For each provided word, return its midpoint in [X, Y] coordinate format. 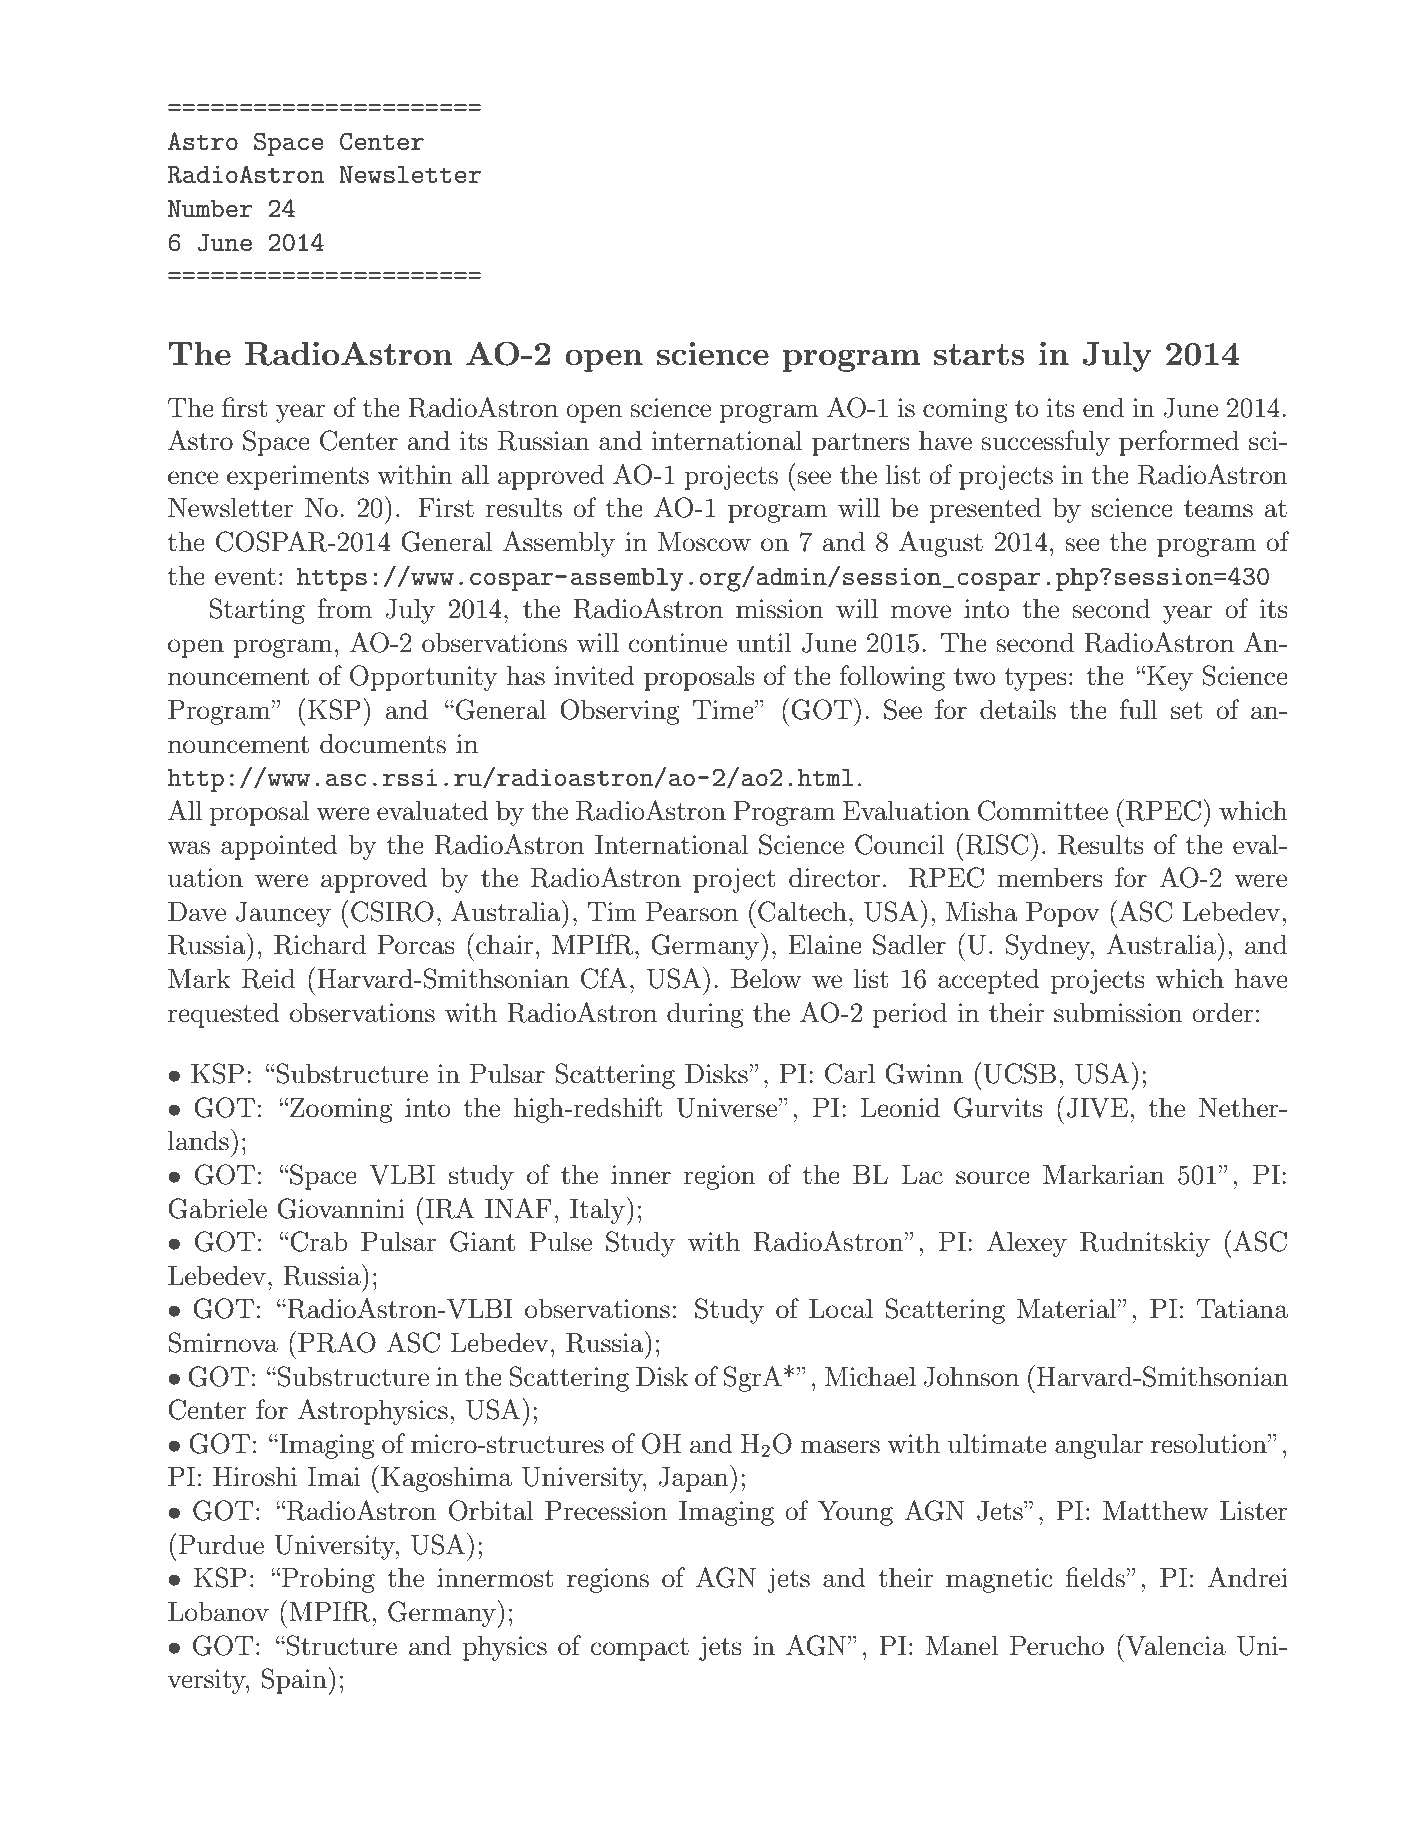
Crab [318, 1241]
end [1103, 407]
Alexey [1027, 1244]
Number [210, 208]
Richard [320, 944]
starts [979, 354]
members [1050, 877]
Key [1170, 678]
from [344, 608]
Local [841, 1308]
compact [640, 1649]
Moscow [704, 542]
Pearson [692, 912]
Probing [328, 1580]
